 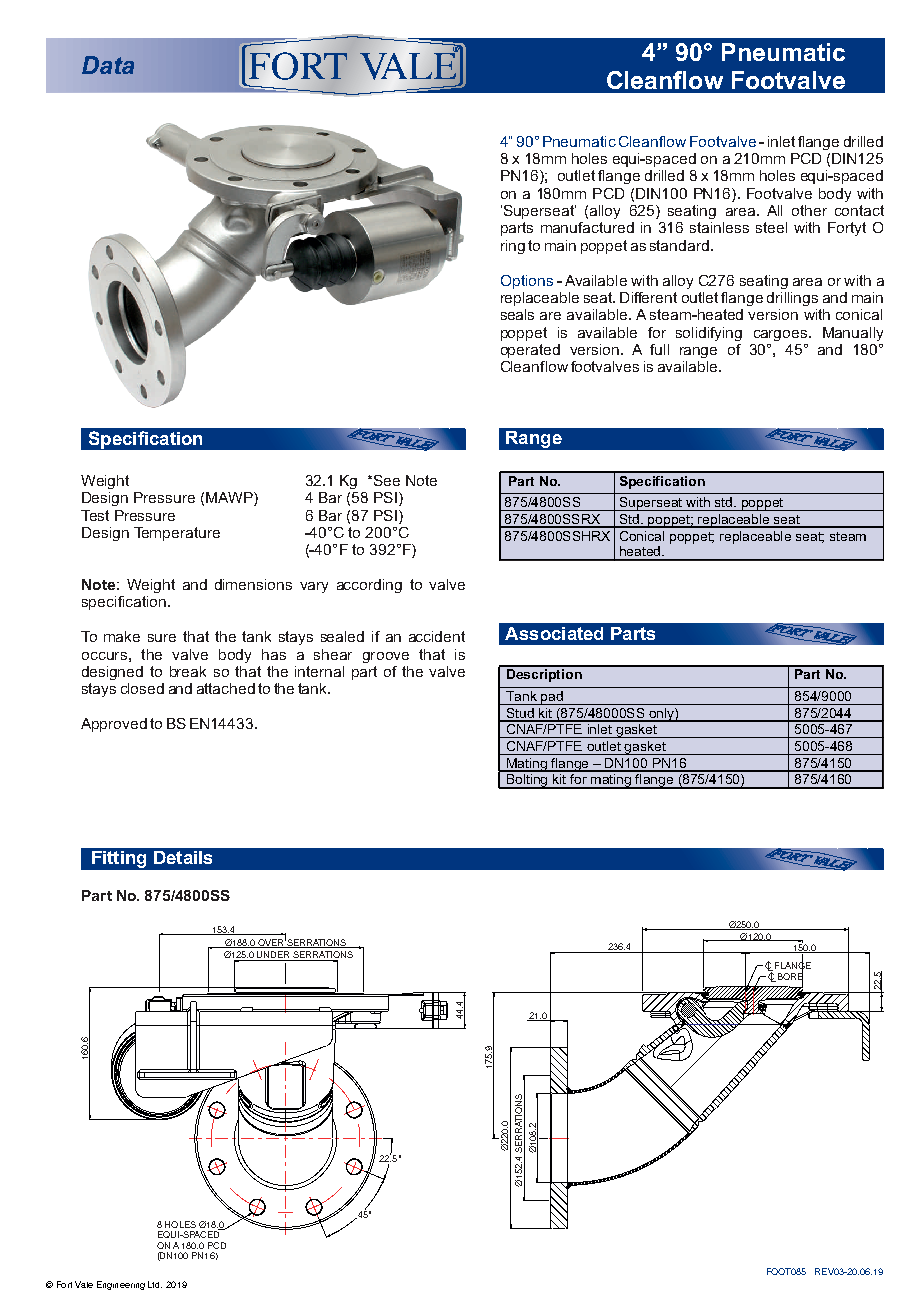 What do you see at coordinates (809, 210) in the image?
I see `other` at bounding box center [809, 210].
